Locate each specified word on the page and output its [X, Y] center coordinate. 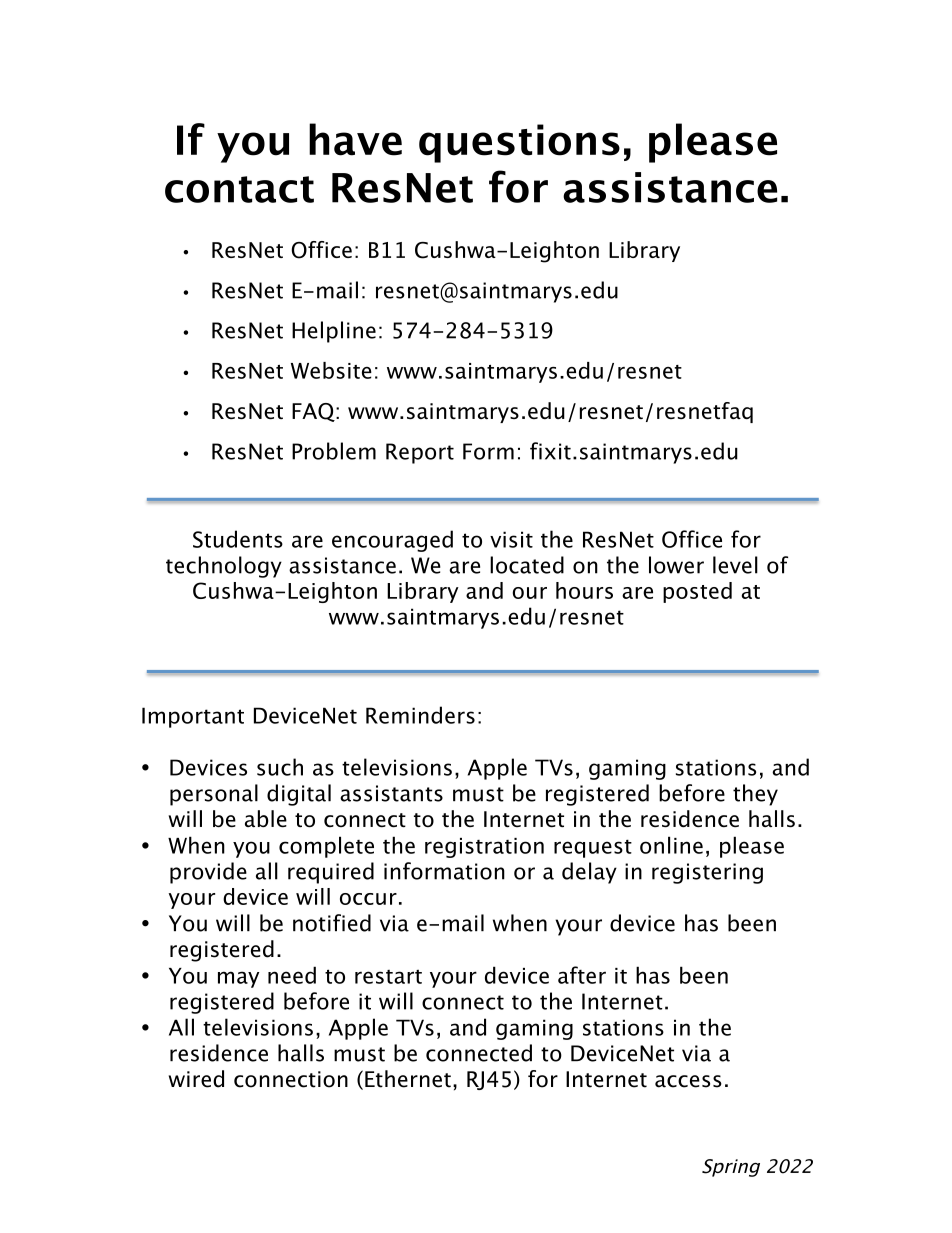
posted [697, 592]
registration [484, 848]
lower [676, 565]
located [527, 565]
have [355, 139]
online [671, 845]
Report [420, 453]
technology [224, 567]
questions [519, 143]
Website [331, 370]
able [266, 819]
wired [196, 1079]
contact [239, 189]
